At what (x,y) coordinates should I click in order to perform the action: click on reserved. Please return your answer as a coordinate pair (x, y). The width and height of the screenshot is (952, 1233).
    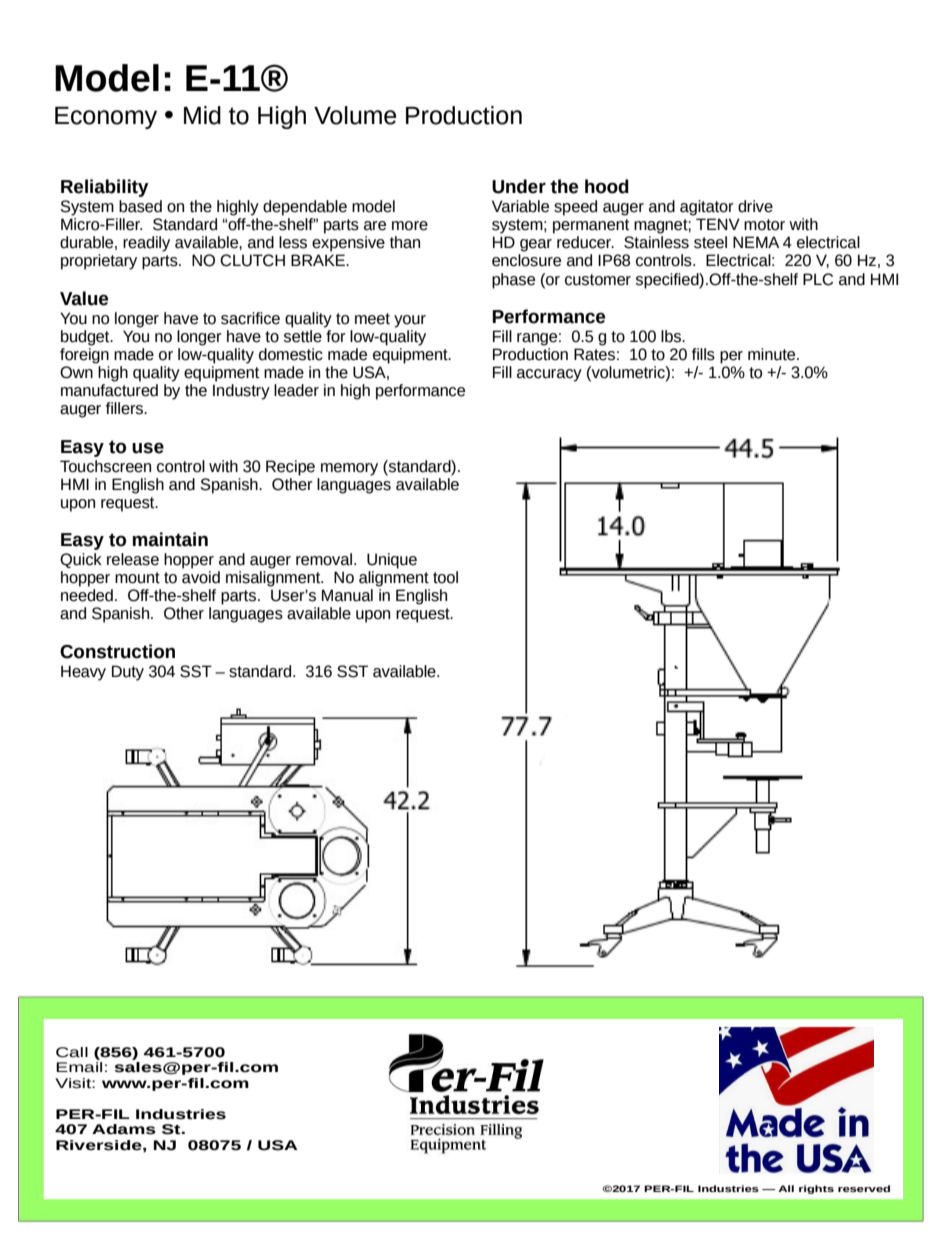
    Looking at the image, I should click on (864, 1188).
